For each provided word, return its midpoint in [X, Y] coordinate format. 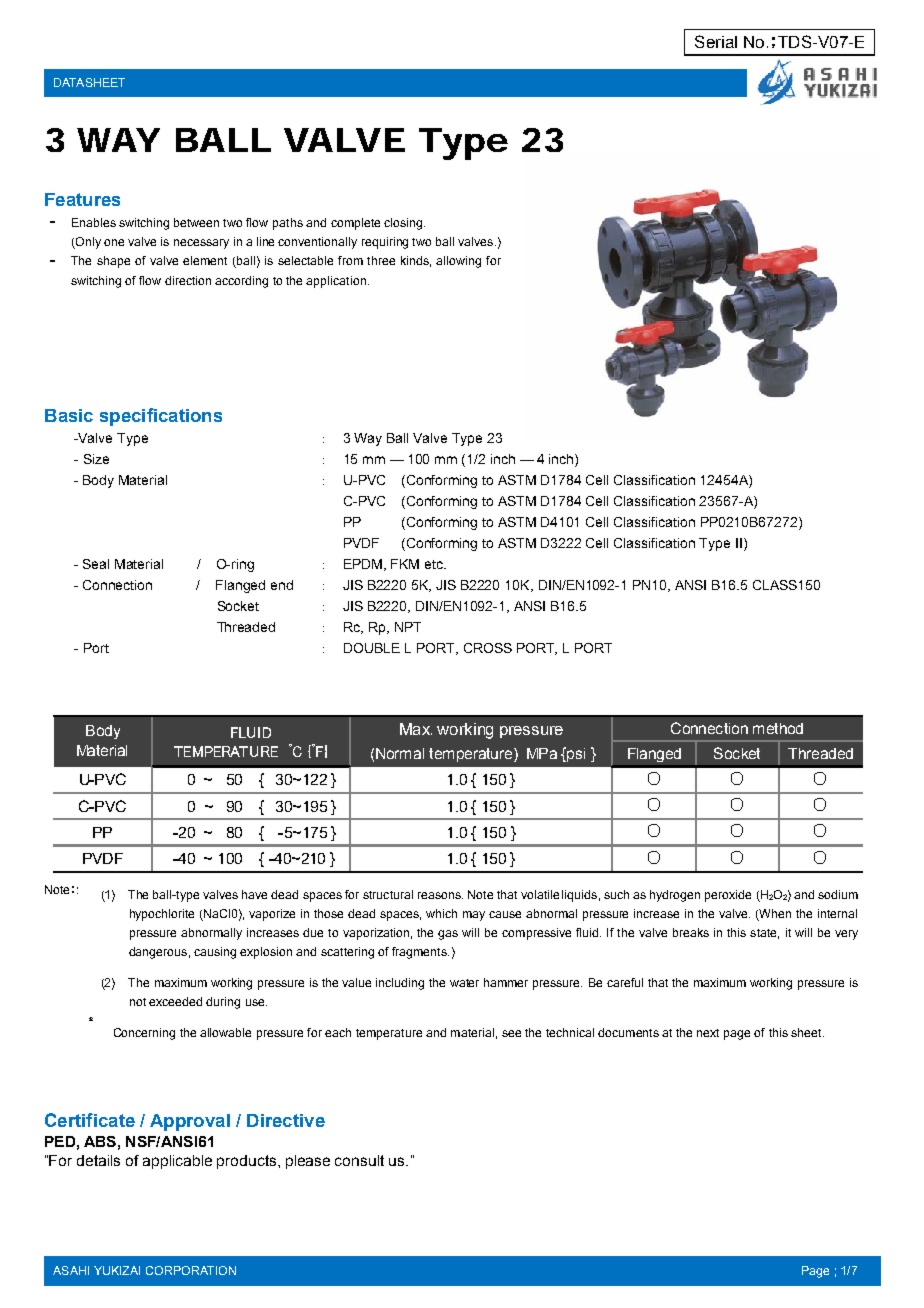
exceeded [175, 1001]
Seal [96, 564]
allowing [458, 262]
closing [404, 224]
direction [188, 280]
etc [435, 564]
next [708, 1033]
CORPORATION [191, 1270]
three [381, 260]
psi [575, 754]
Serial [716, 41]
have [254, 894]
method [778, 728]
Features [82, 199]
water [464, 983]
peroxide [728, 896]
